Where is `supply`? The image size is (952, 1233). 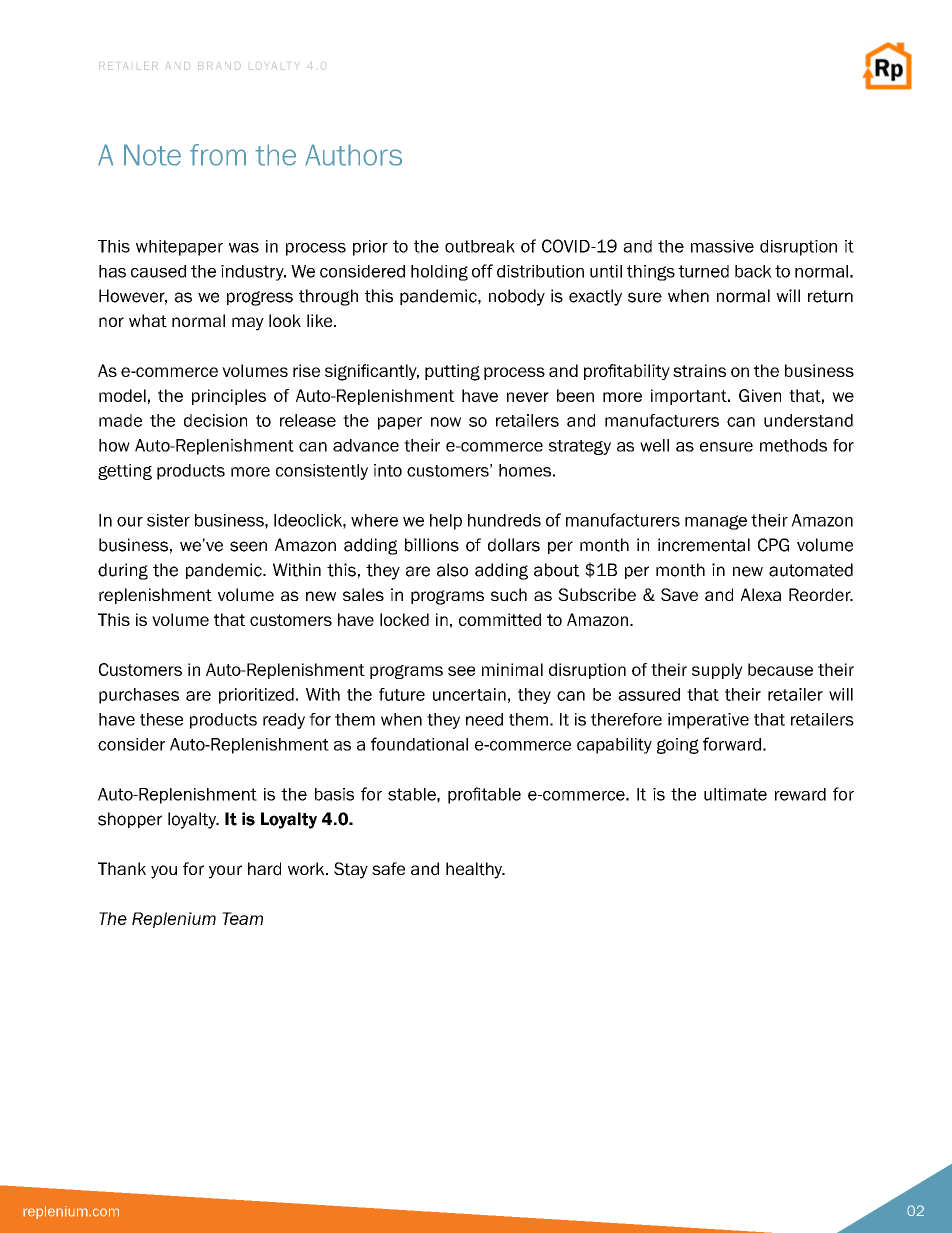
supply is located at coordinates (717, 671).
